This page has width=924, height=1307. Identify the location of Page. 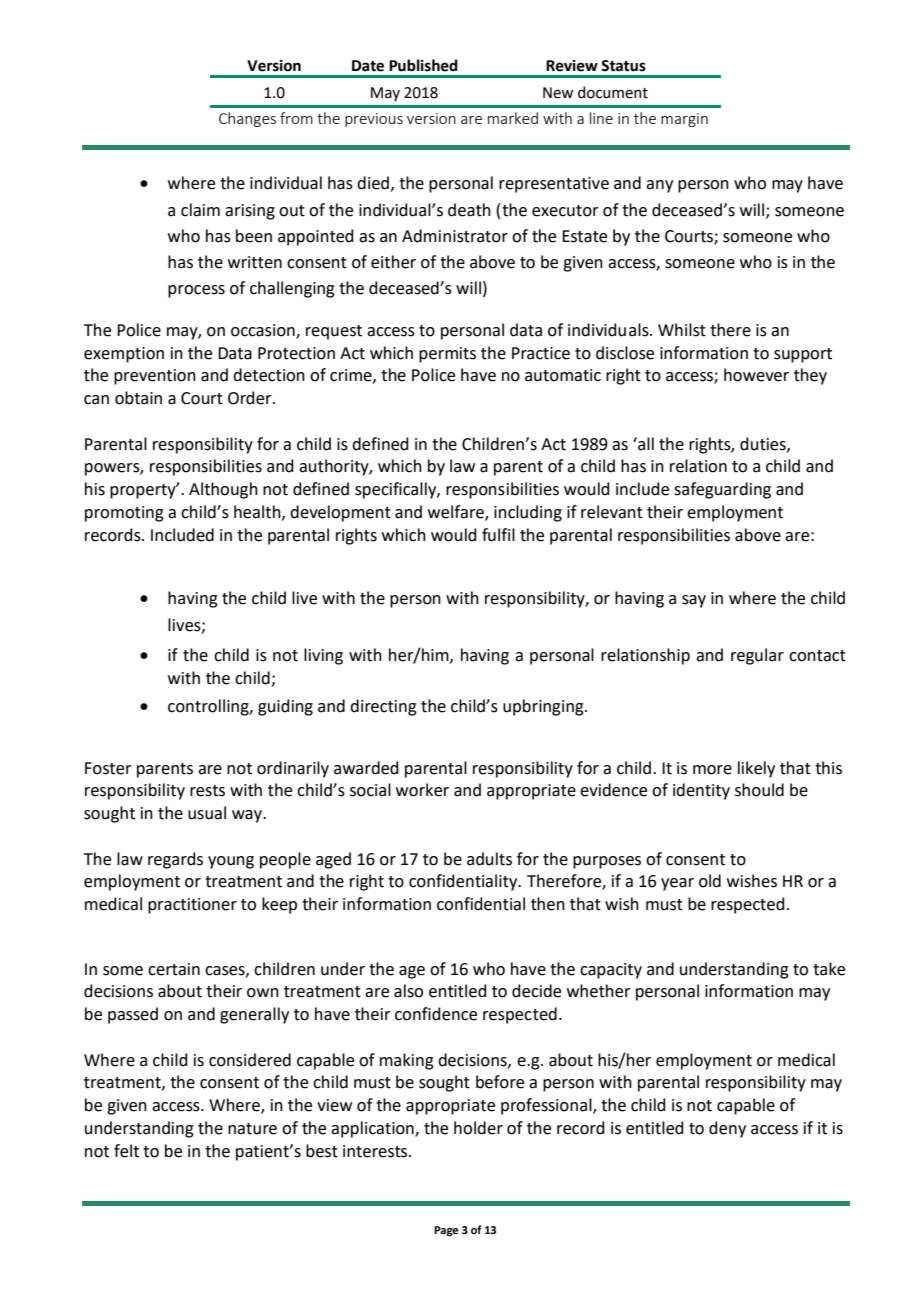
(446, 1231).
